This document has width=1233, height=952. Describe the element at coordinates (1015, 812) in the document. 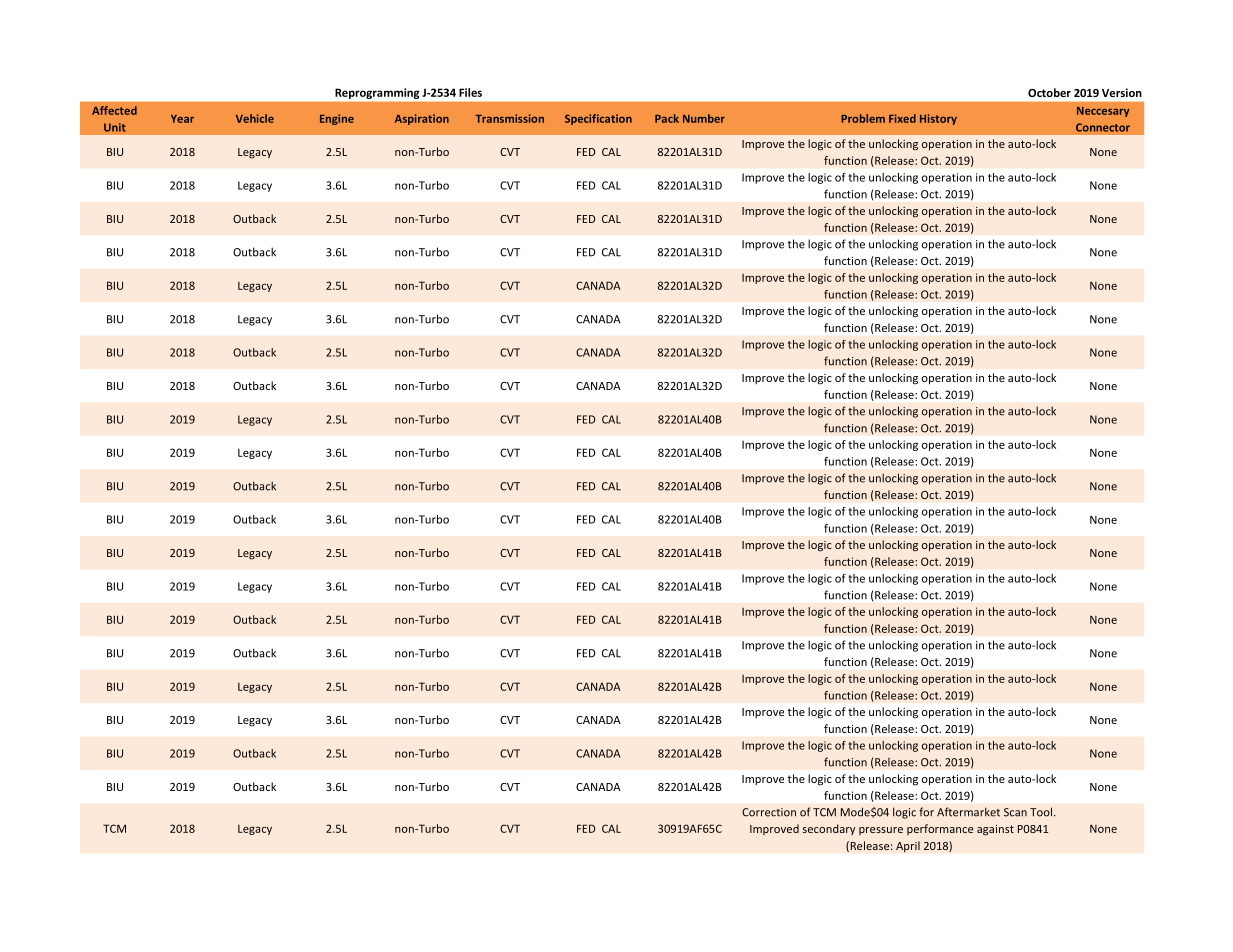

I see `Scan` at that location.
